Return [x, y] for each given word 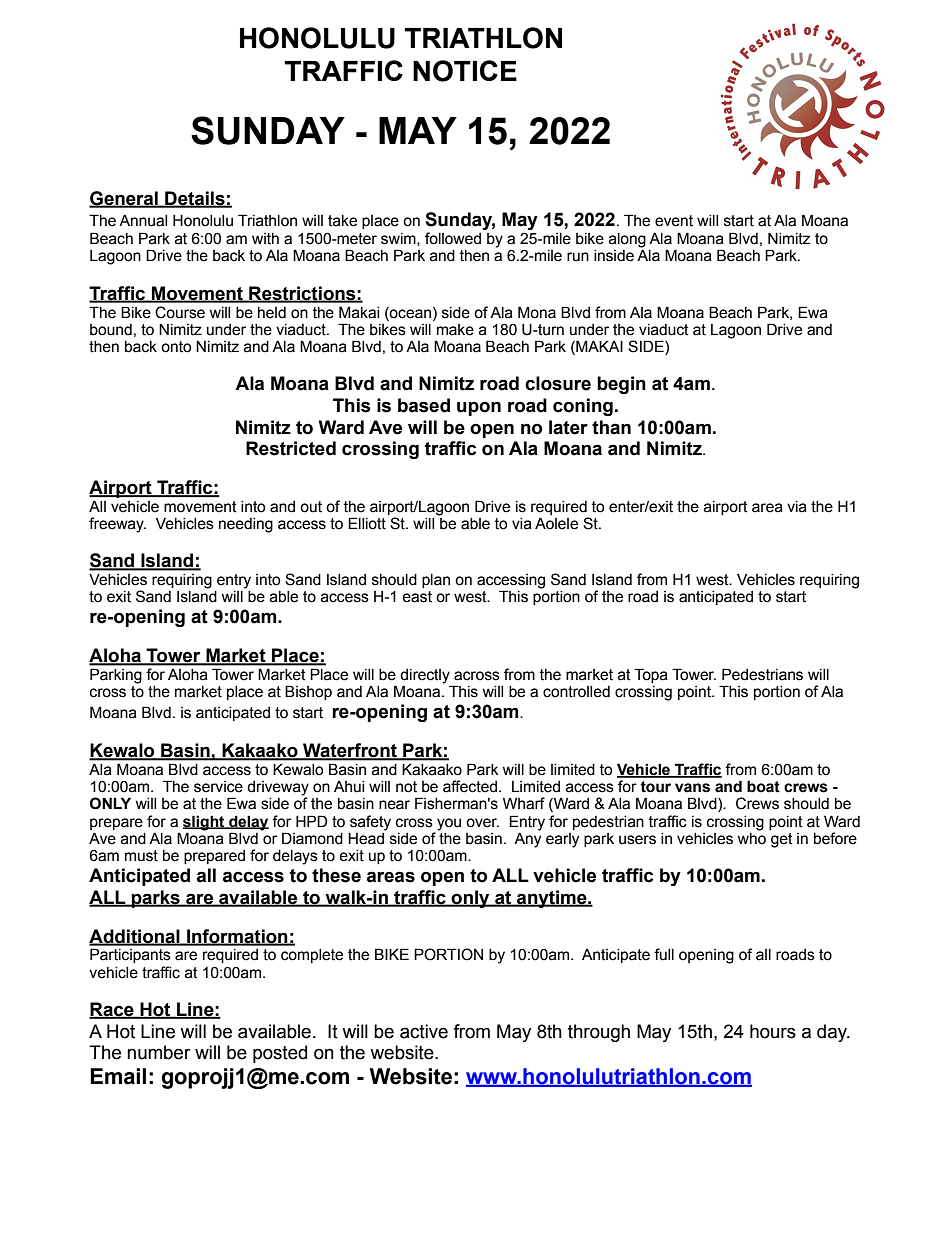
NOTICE [465, 71]
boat [763, 786]
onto [176, 347]
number [159, 1052]
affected [470, 786]
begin [621, 385]
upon [479, 408]
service [218, 787]
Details [195, 199]
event [674, 221]
